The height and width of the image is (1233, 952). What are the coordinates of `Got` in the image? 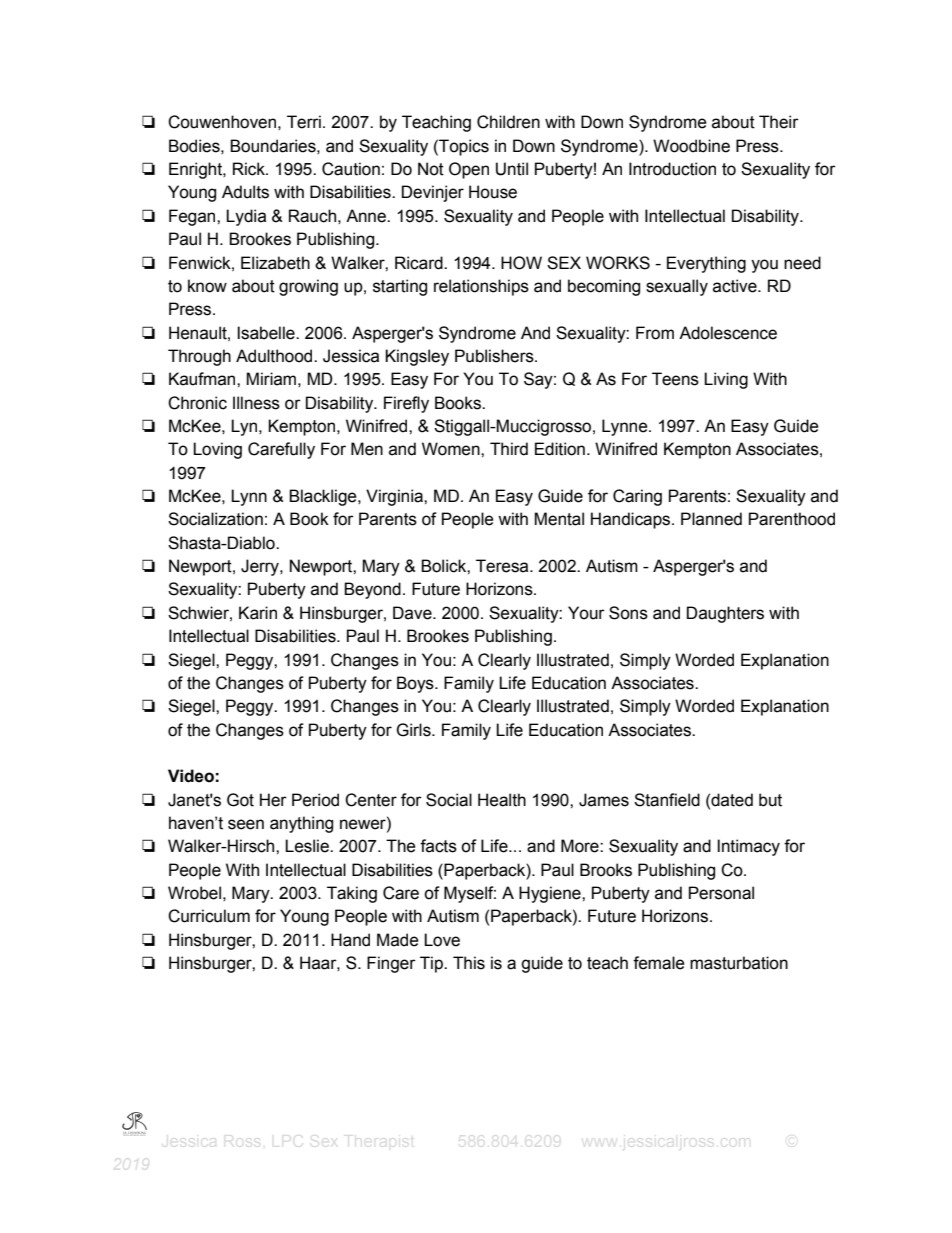 It's located at (240, 800).
